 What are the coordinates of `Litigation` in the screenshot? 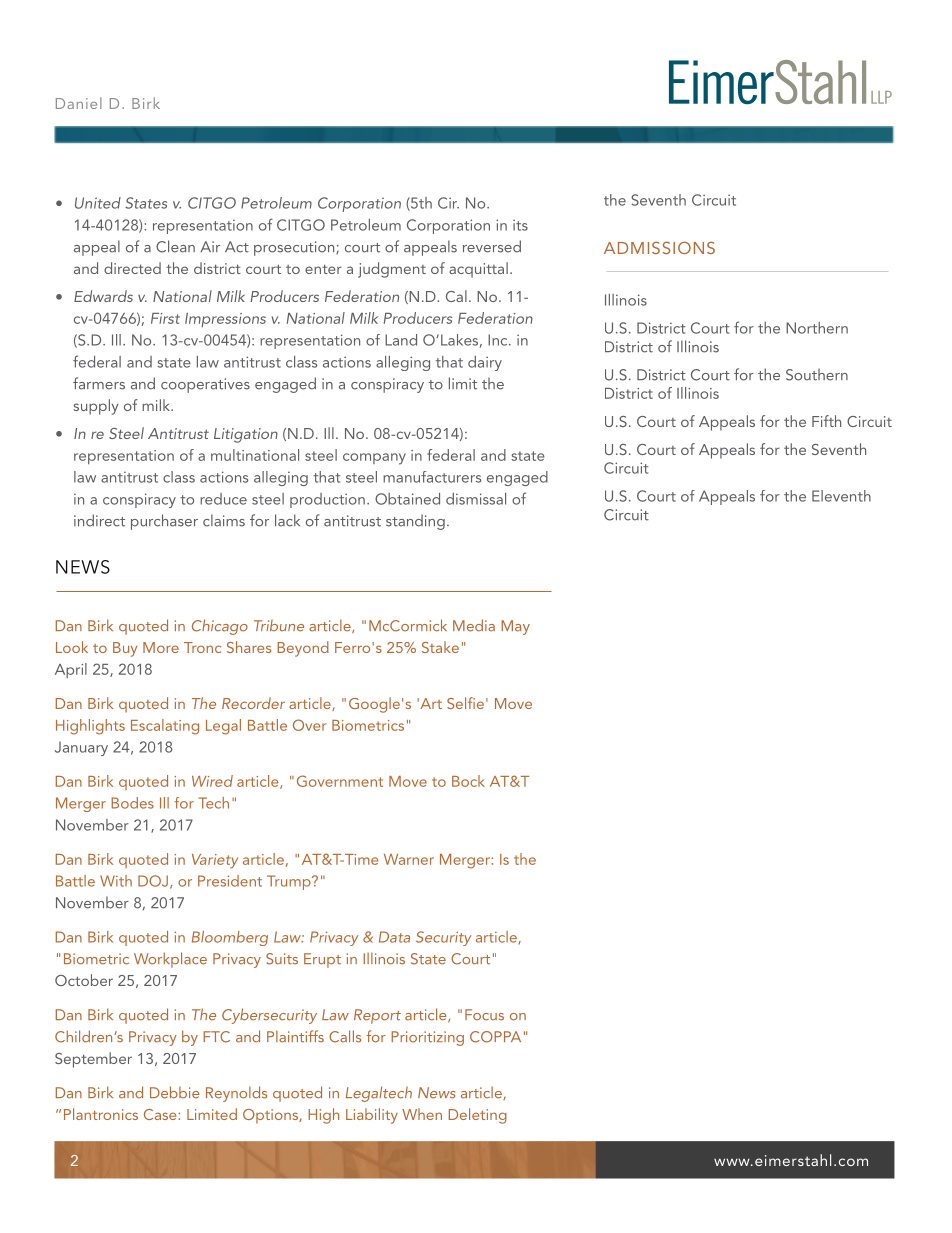 It's located at (246, 435).
